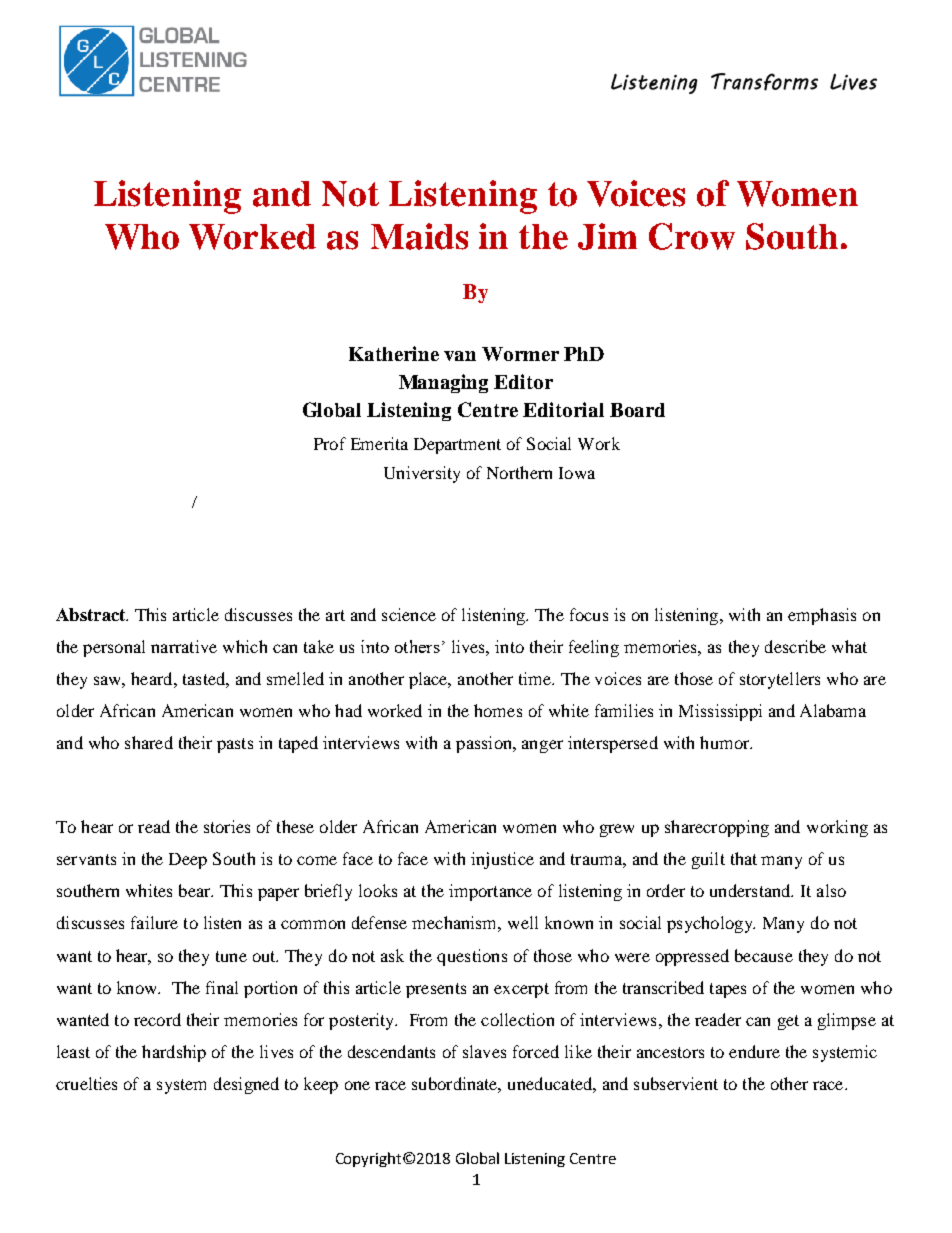  What do you see at coordinates (780, 680) in the page?
I see `storytellers` at bounding box center [780, 680].
